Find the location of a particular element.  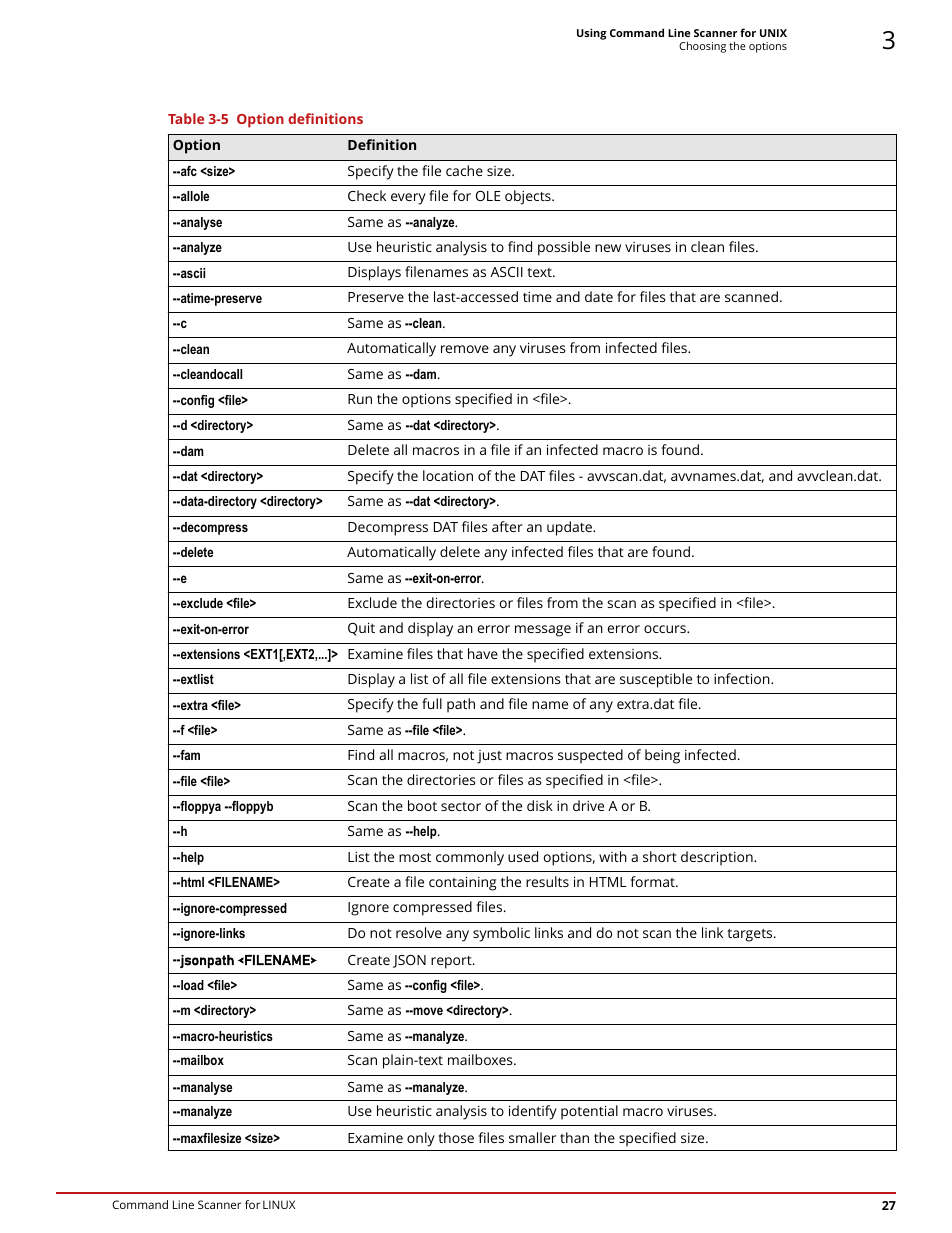

Quit is located at coordinates (361, 629).
